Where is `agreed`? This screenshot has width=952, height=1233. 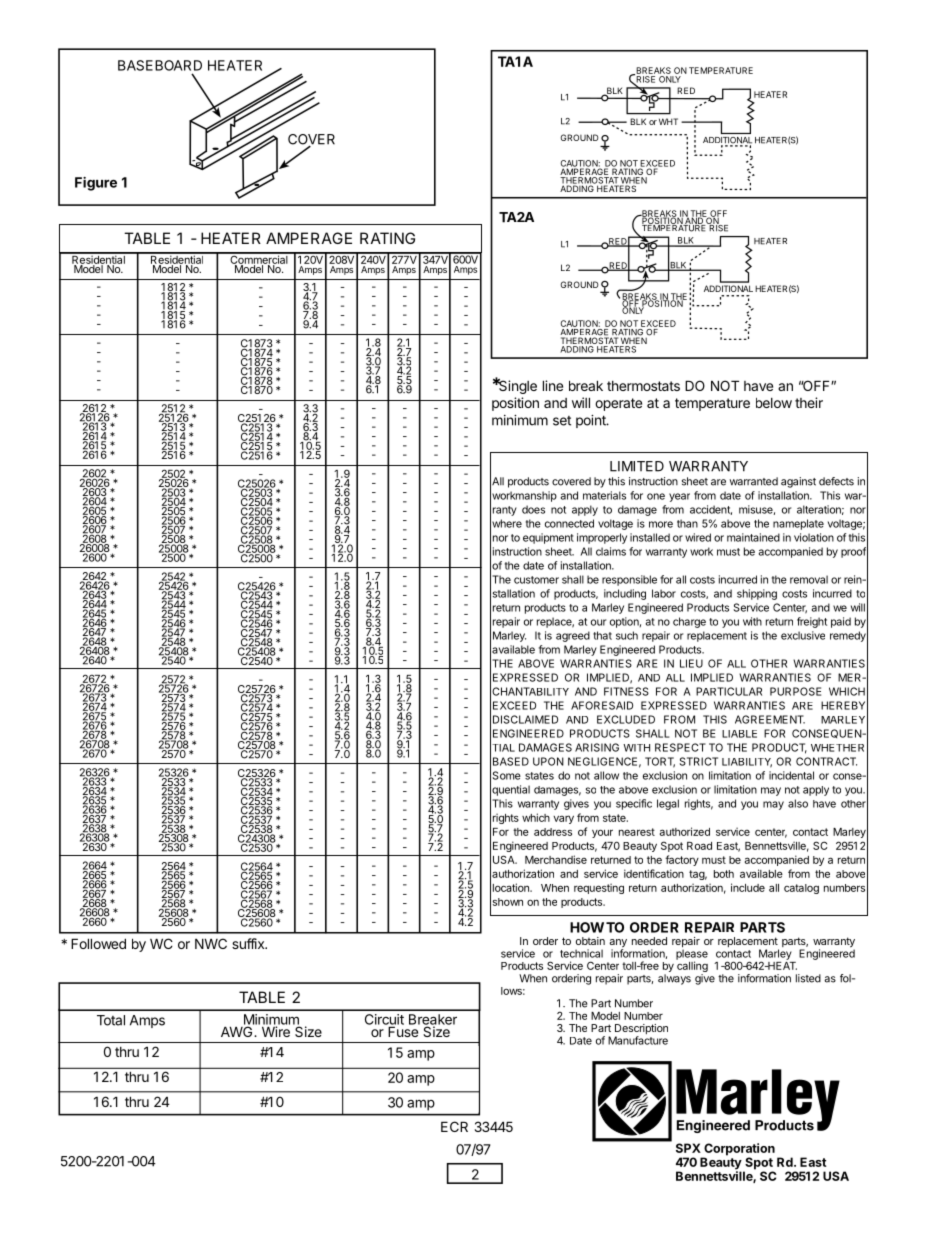 agreed is located at coordinates (573, 636).
